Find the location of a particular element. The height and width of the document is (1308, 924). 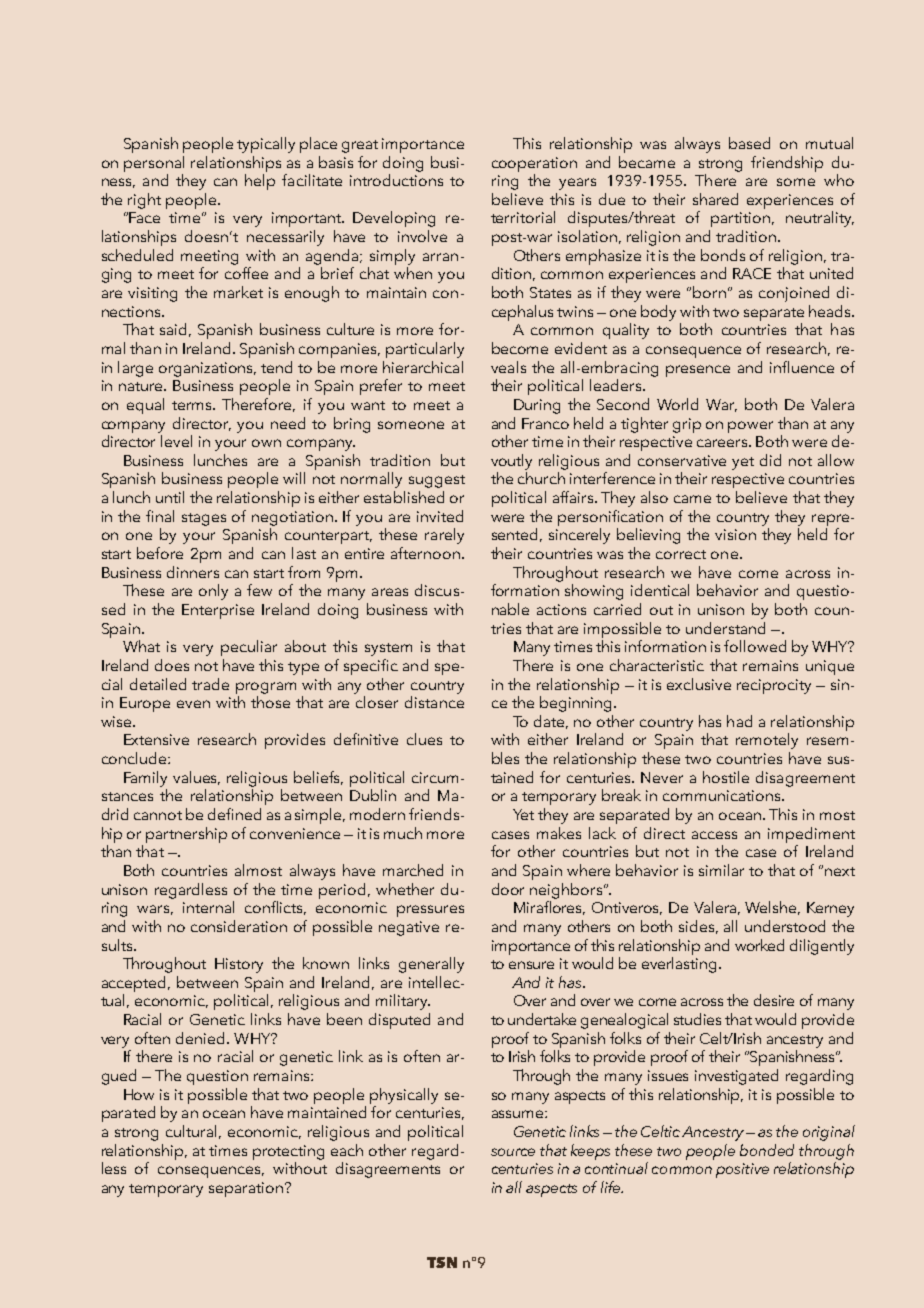

cooperation is located at coordinates (534, 164).
